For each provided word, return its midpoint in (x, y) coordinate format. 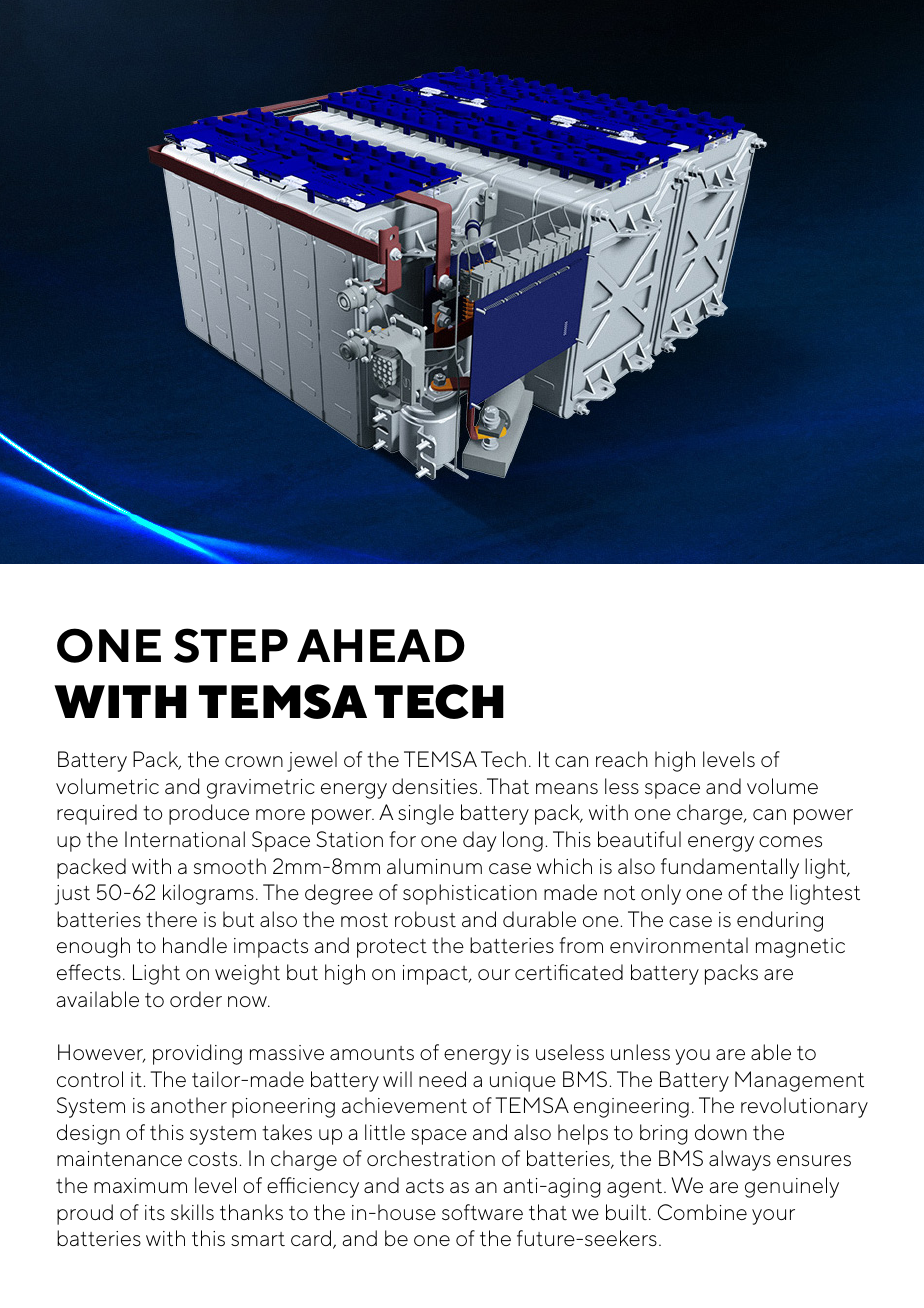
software (482, 1212)
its (155, 1212)
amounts (372, 1053)
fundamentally (730, 868)
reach (622, 759)
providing (197, 1054)
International (185, 839)
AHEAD (381, 645)
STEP (231, 645)
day (480, 841)
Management (799, 1081)
